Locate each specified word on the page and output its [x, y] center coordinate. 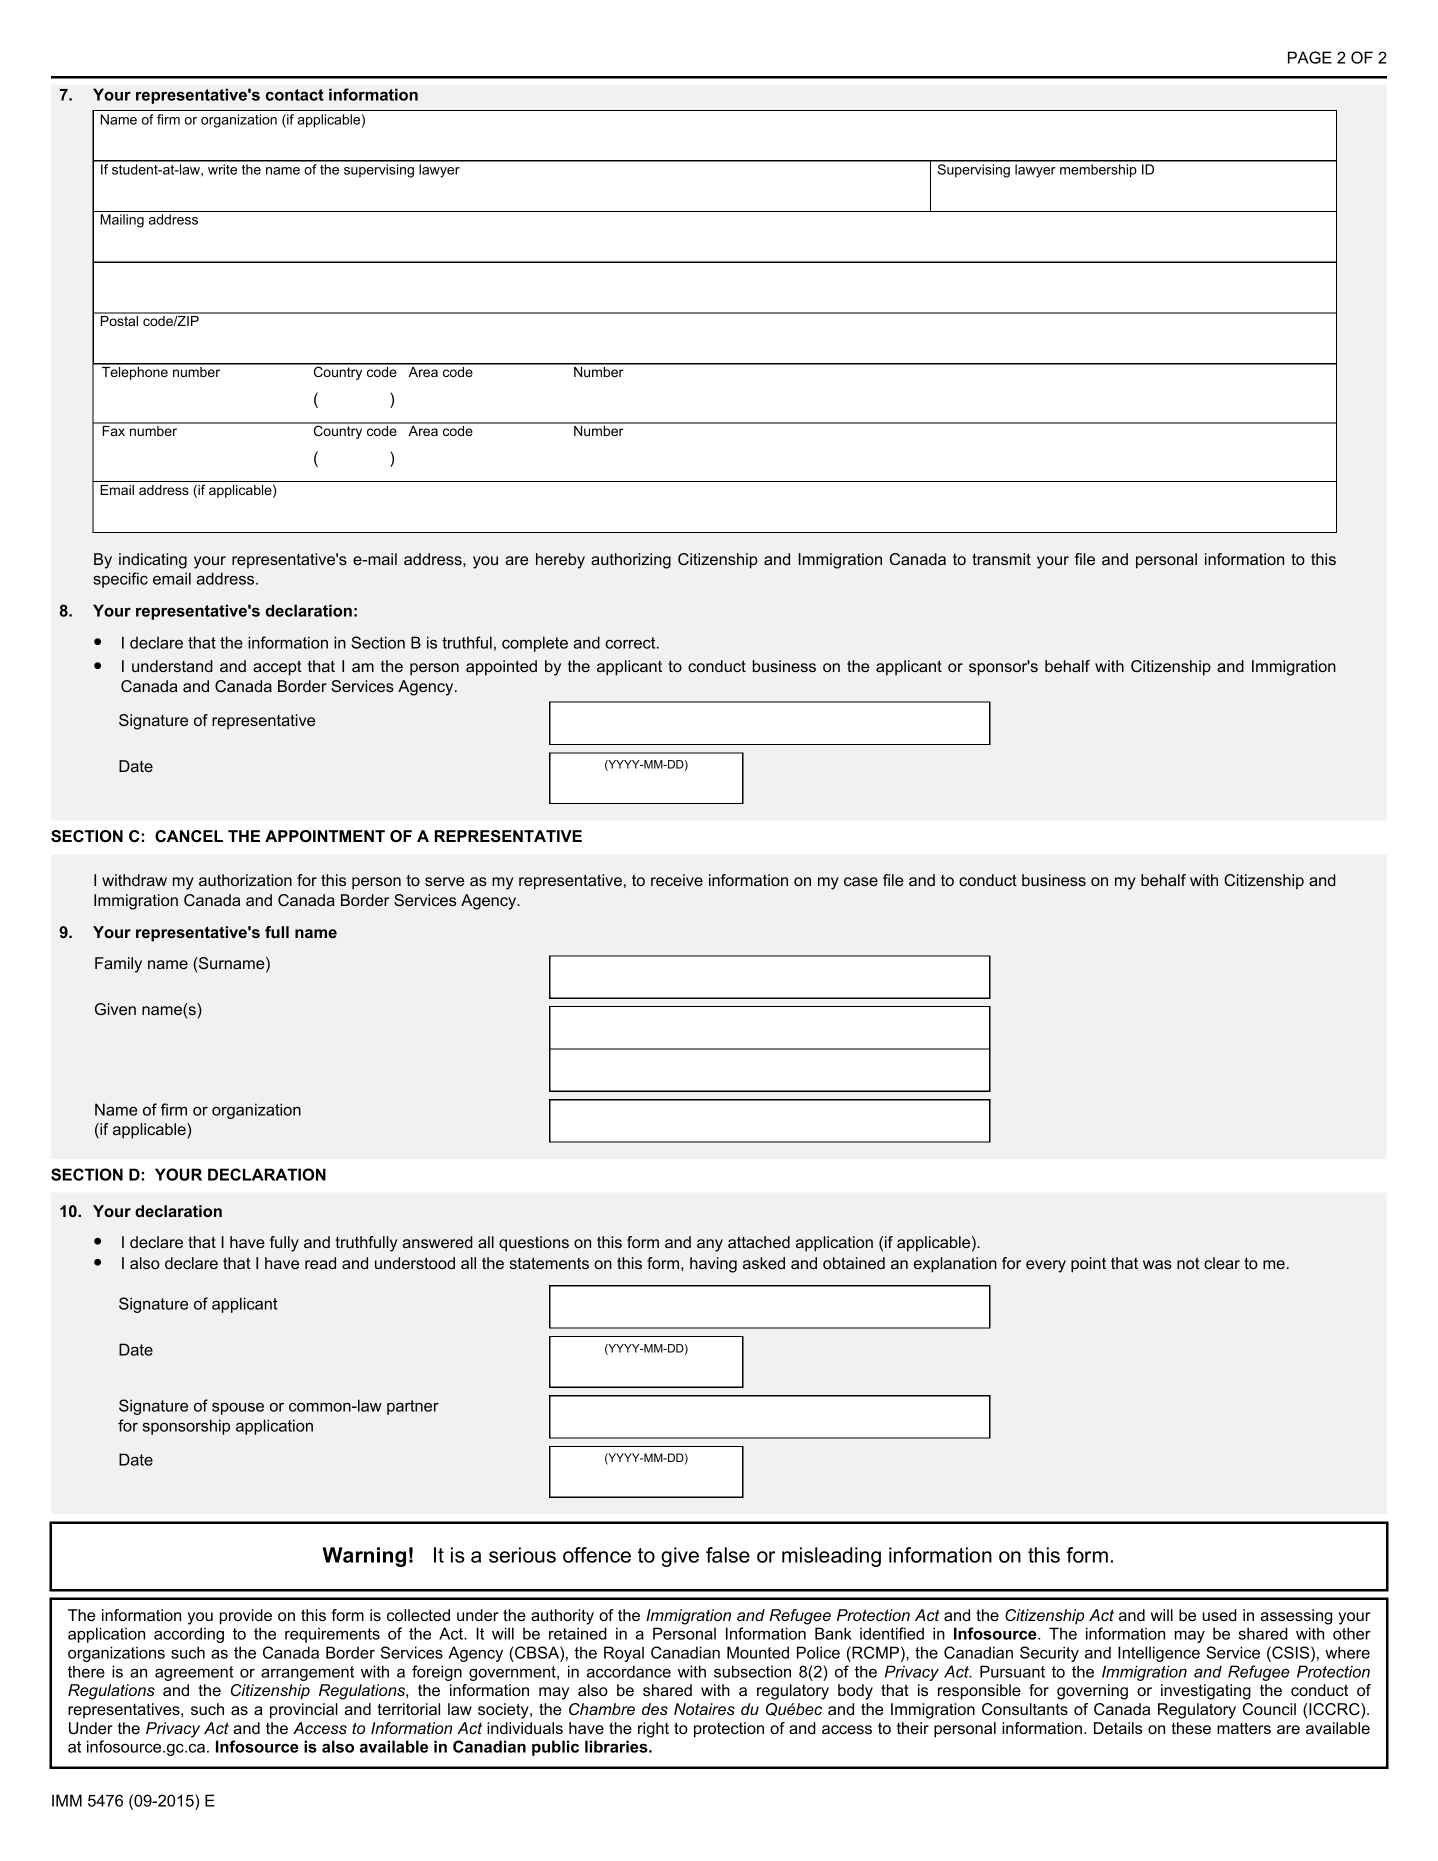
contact [295, 95]
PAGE [1310, 57]
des [655, 1709]
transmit [1001, 559]
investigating [1206, 1692]
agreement [194, 1673]
